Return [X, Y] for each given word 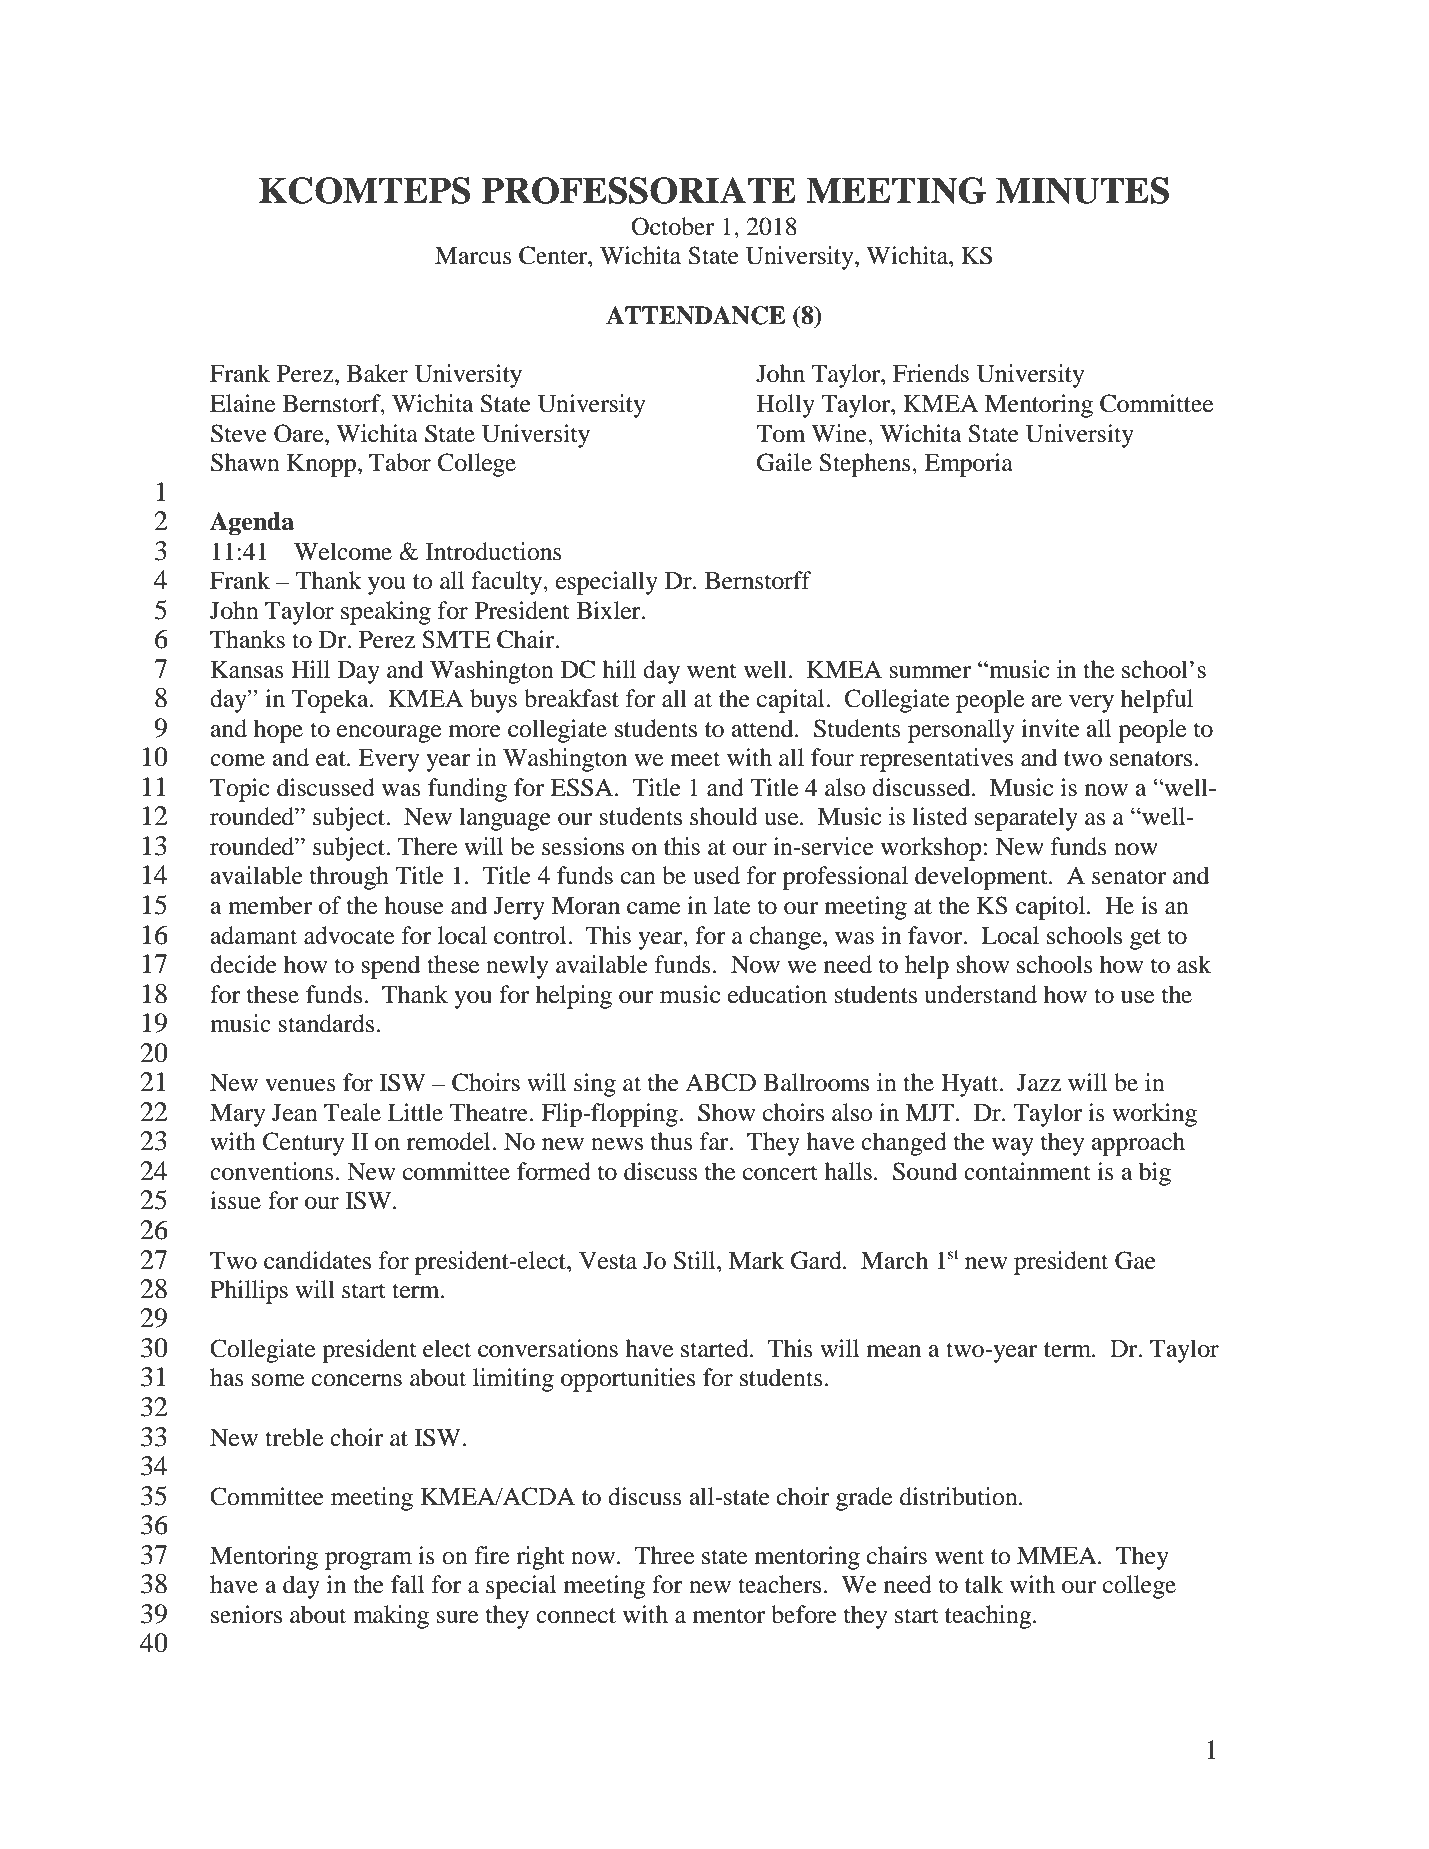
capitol [1052, 908]
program [368, 1561]
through [349, 878]
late [732, 905]
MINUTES [1082, 190]
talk [984, 1584]
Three [664, 1555]
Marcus [473, 256]
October [672, 226]
